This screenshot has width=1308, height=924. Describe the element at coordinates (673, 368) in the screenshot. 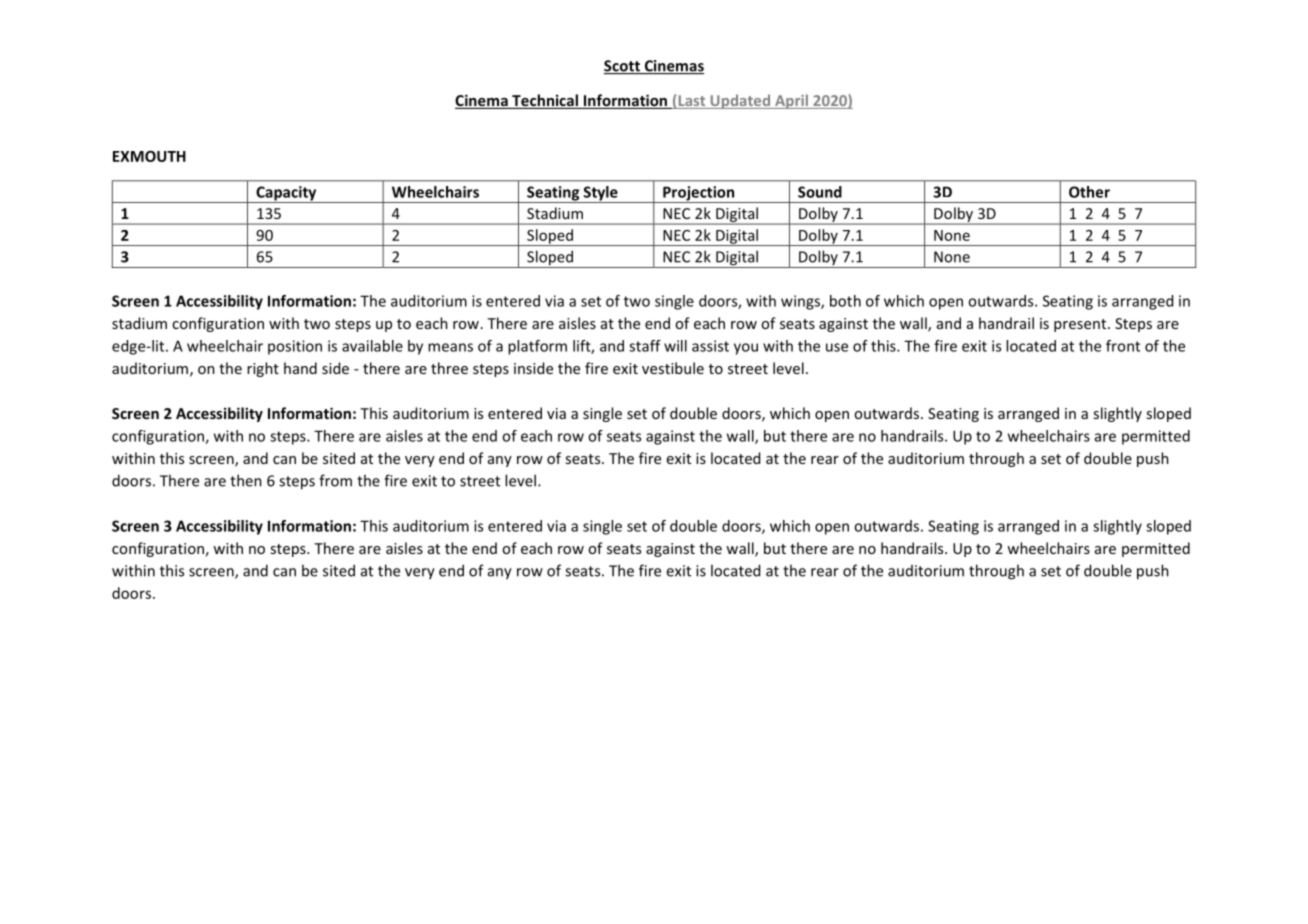

I see `vestibule` at that location.
